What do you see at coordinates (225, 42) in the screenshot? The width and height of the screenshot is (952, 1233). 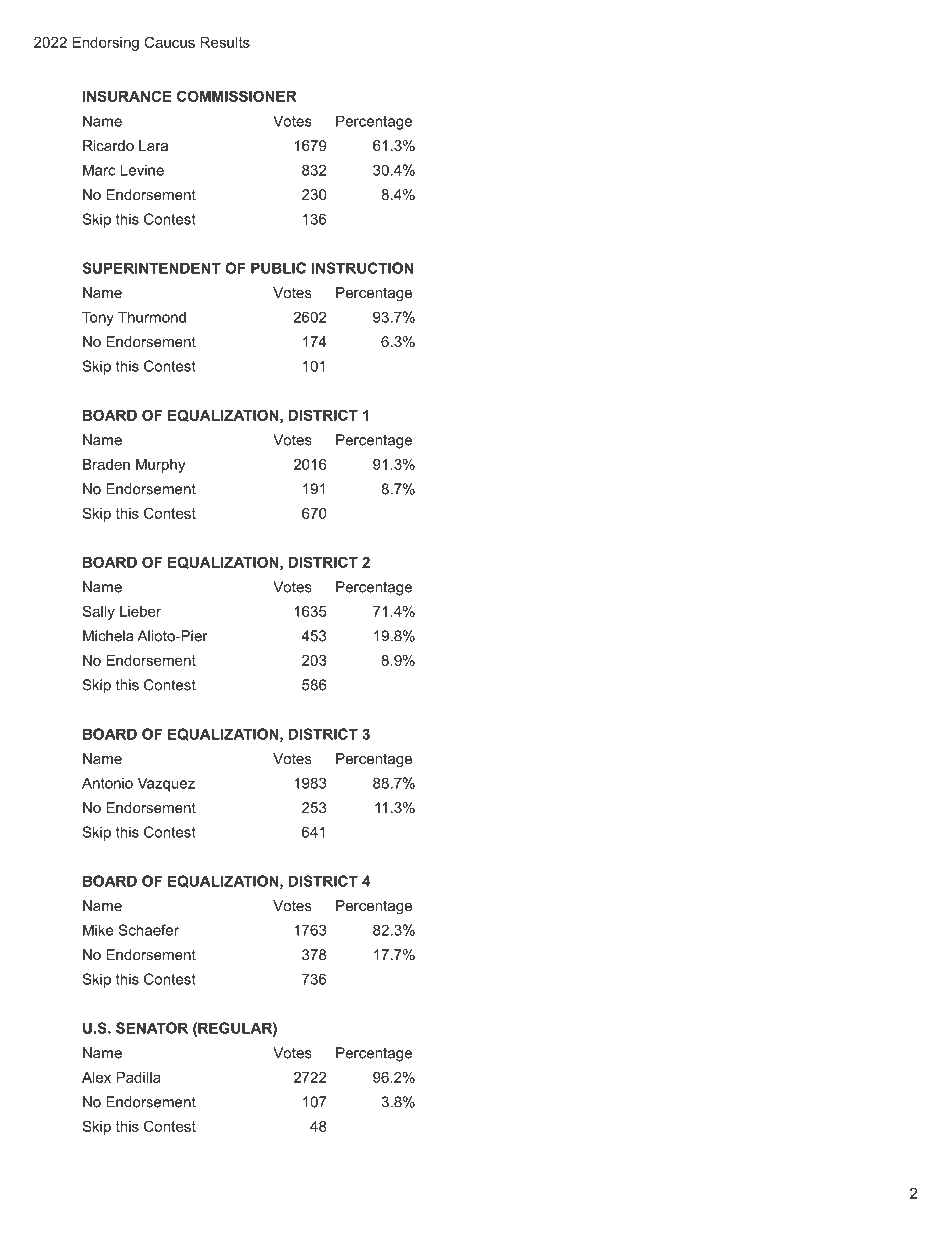 I see `Results` at bounding box center [225, 42].
